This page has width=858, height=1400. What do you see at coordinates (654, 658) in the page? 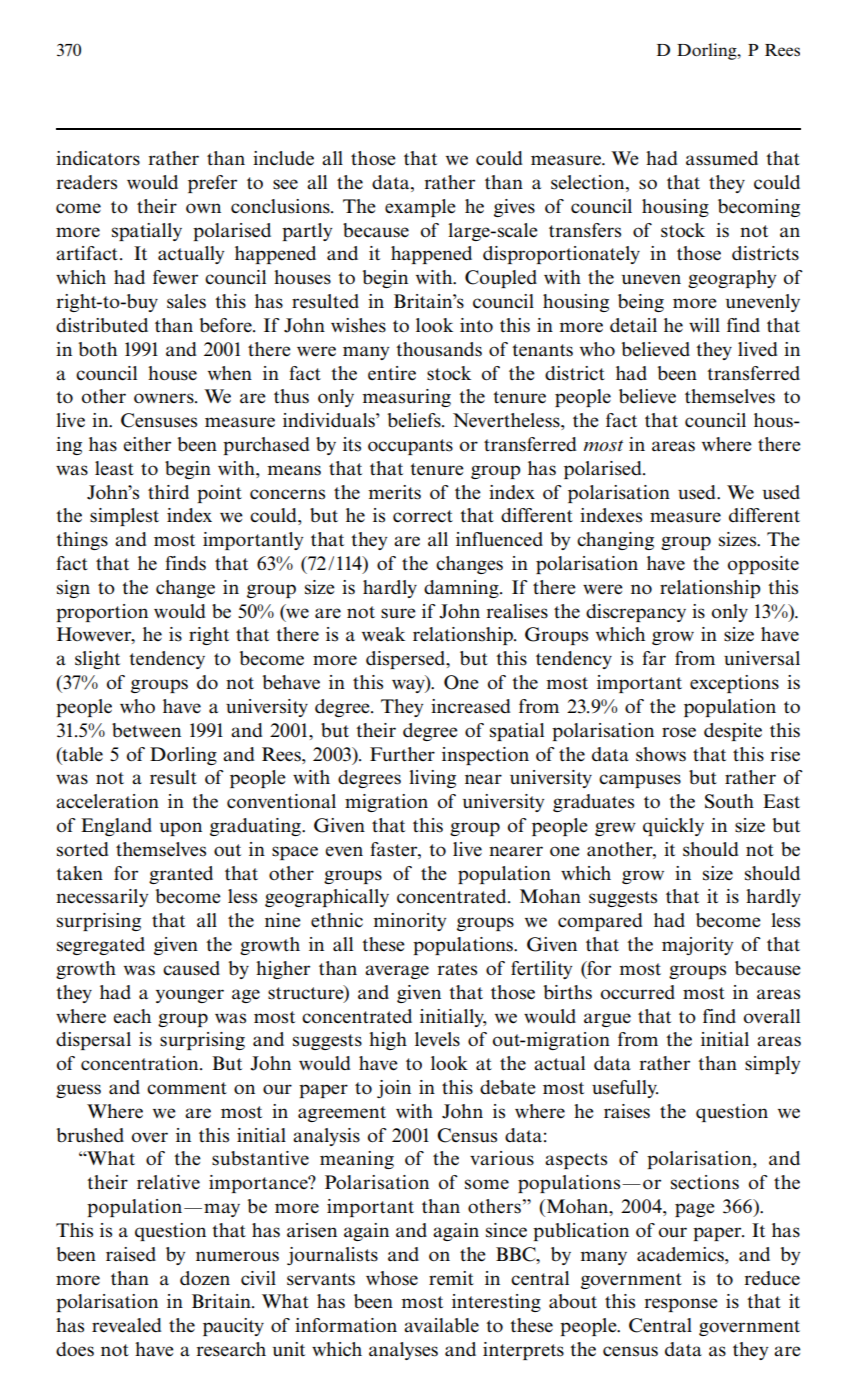
I see `far` at bounding box center [654, 658].
